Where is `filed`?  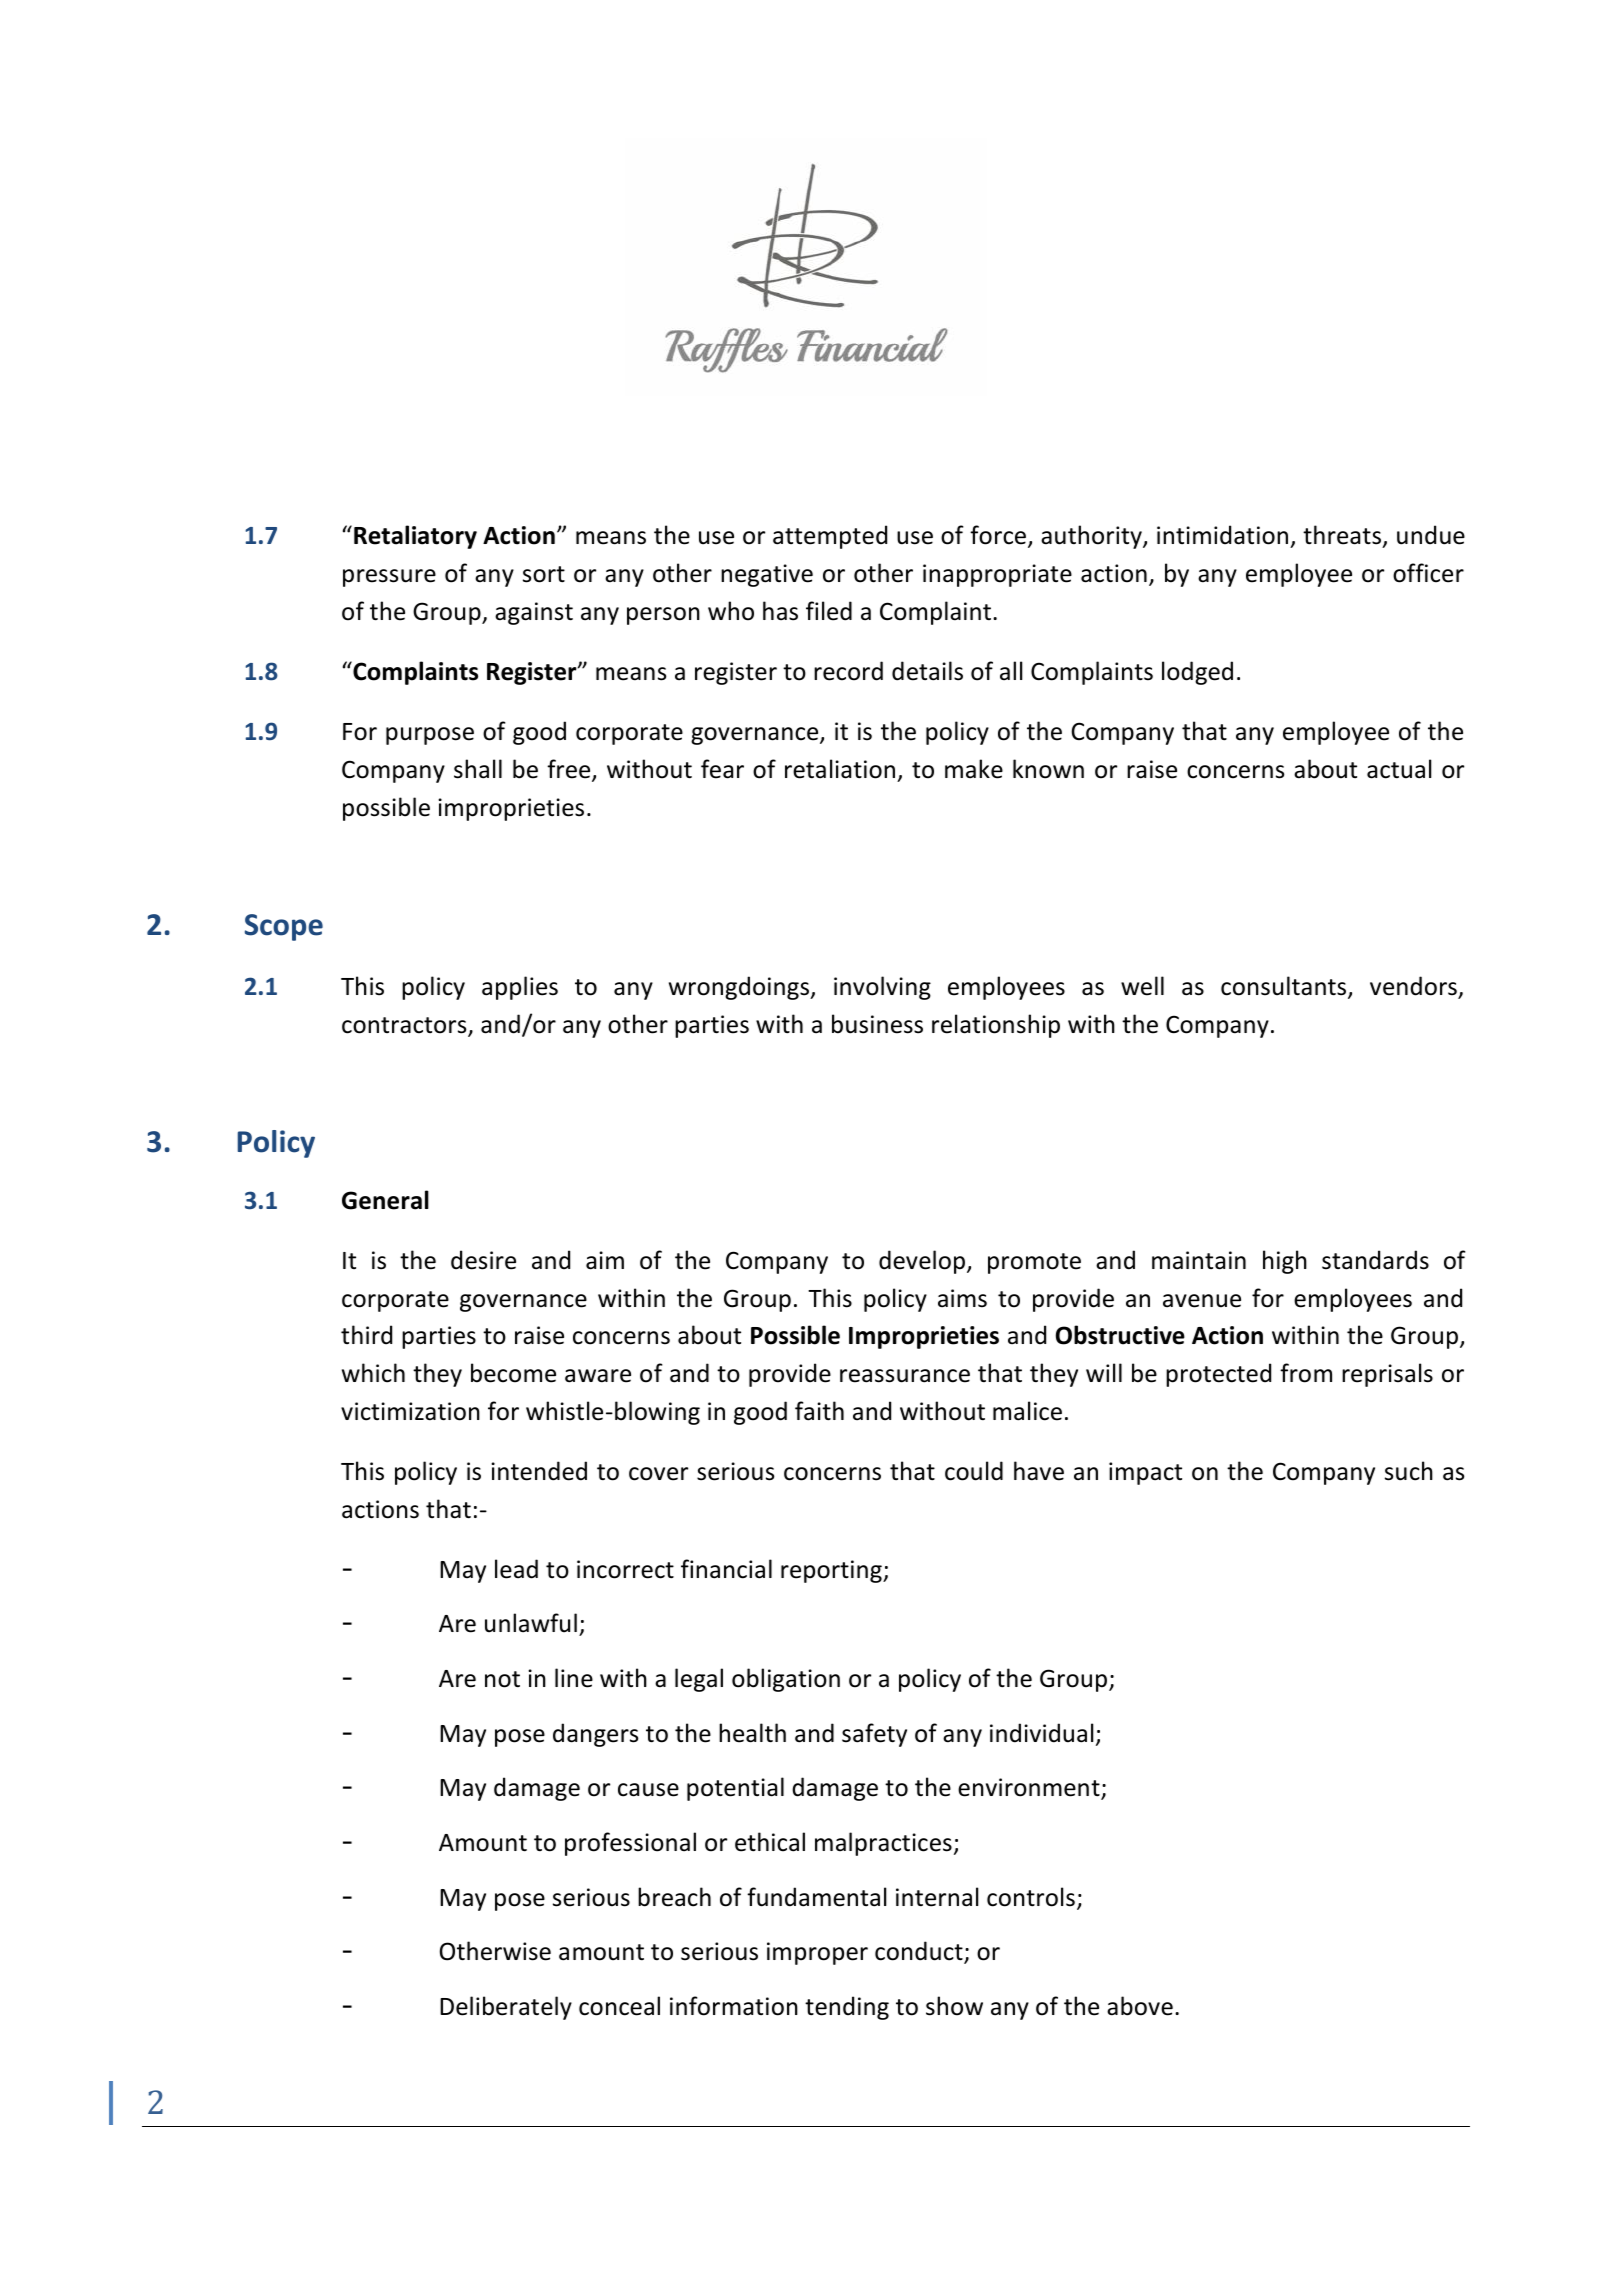
filed is located at coordinates (829, 611).
